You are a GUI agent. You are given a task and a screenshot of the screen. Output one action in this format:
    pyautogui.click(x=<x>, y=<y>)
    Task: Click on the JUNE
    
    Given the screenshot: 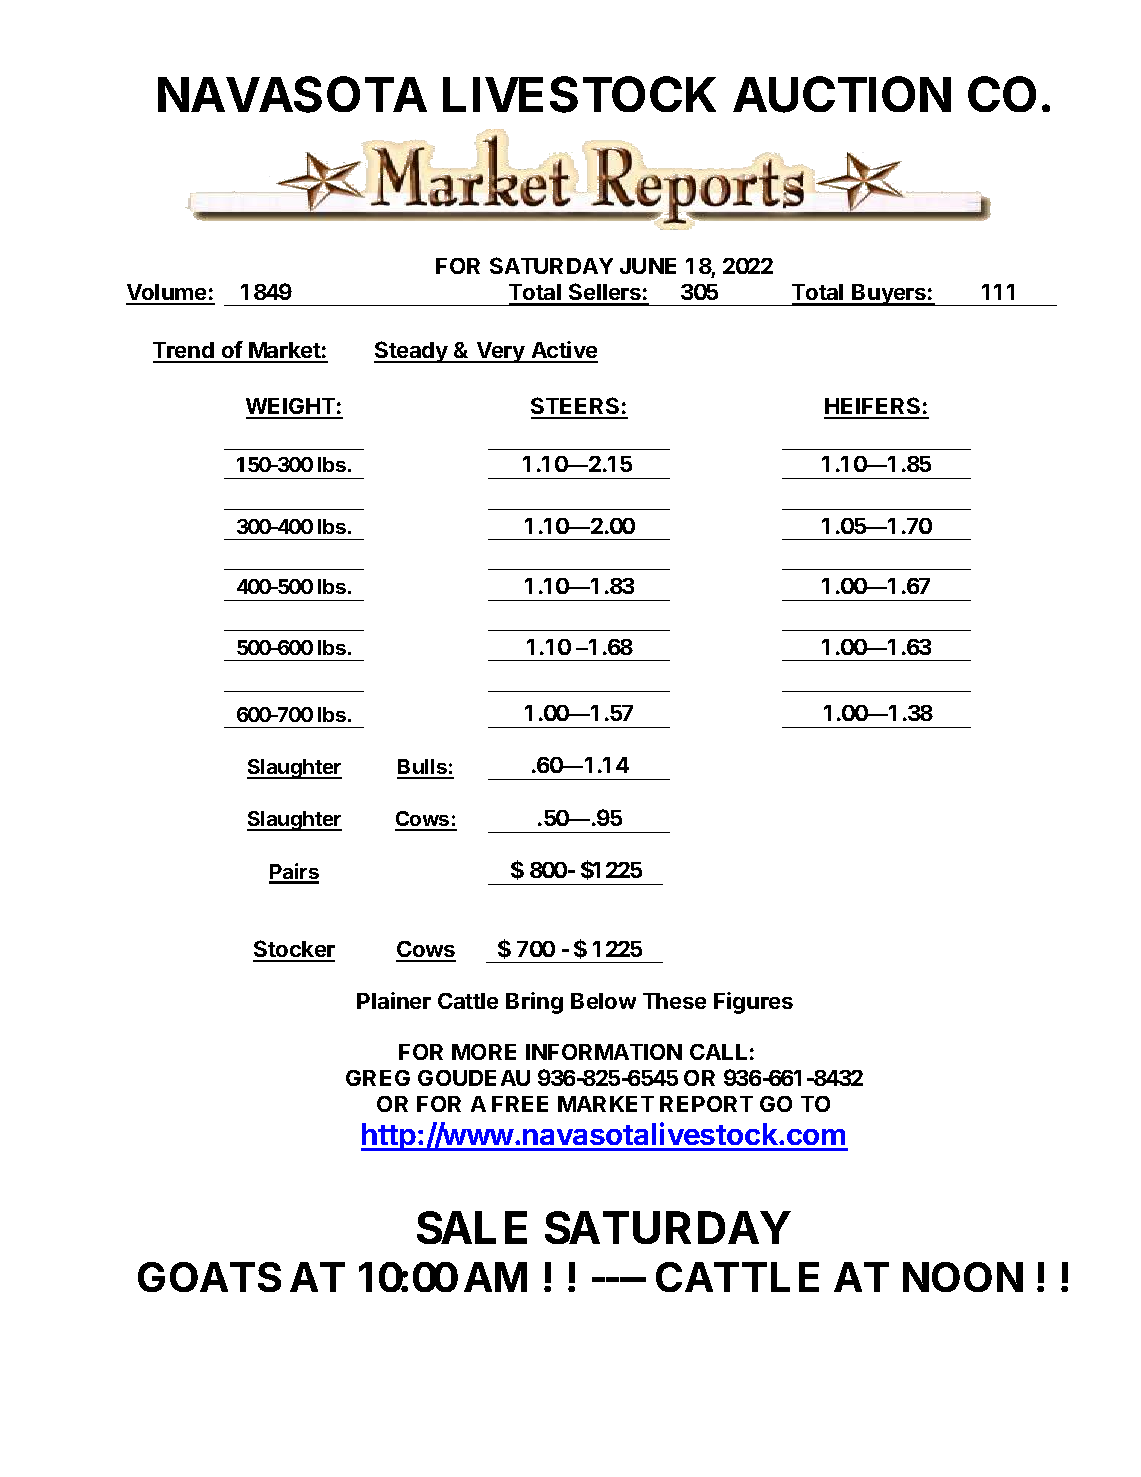 What is the action you would take?
    pyautogui.click(x=648, y=266)
